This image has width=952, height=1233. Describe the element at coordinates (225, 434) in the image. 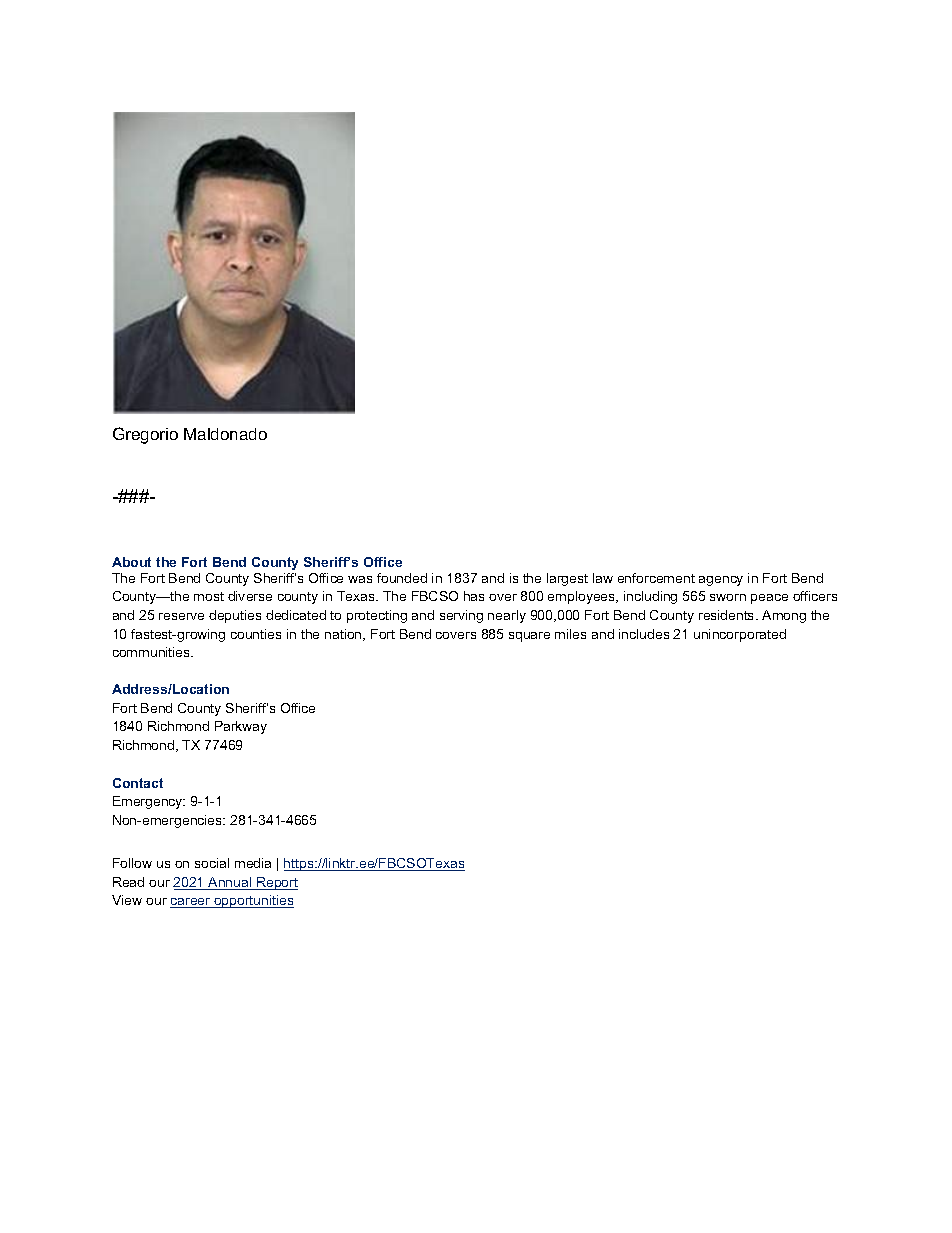

I see `Maldonado` at that location.
